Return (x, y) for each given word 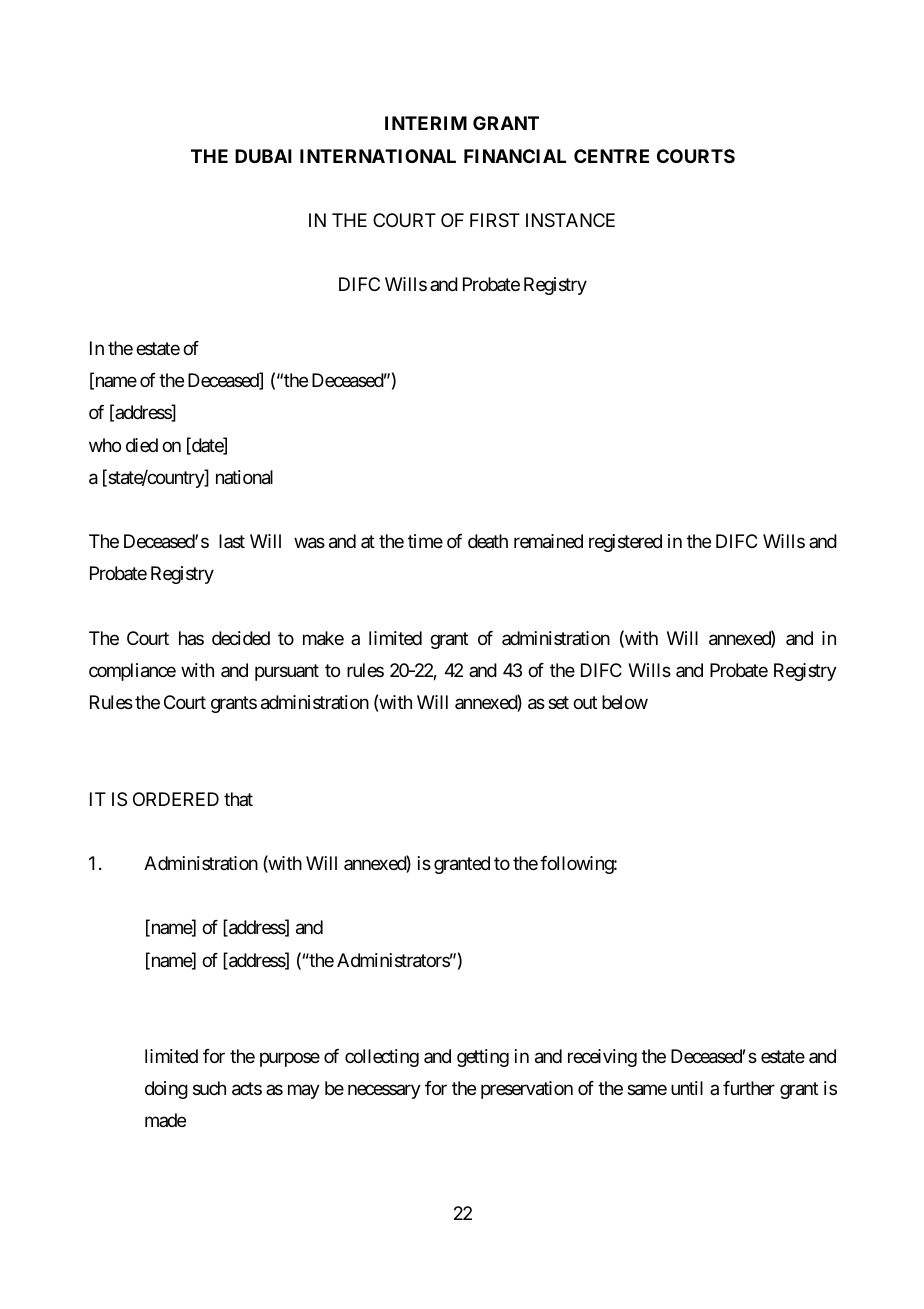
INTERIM (426, 123)
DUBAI (263, 156)
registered (625, 543)
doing (166, 1090)
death (488, 541)
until (687, 1088)
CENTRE (611, 156)
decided (241, 638)
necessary (384, 1092)
